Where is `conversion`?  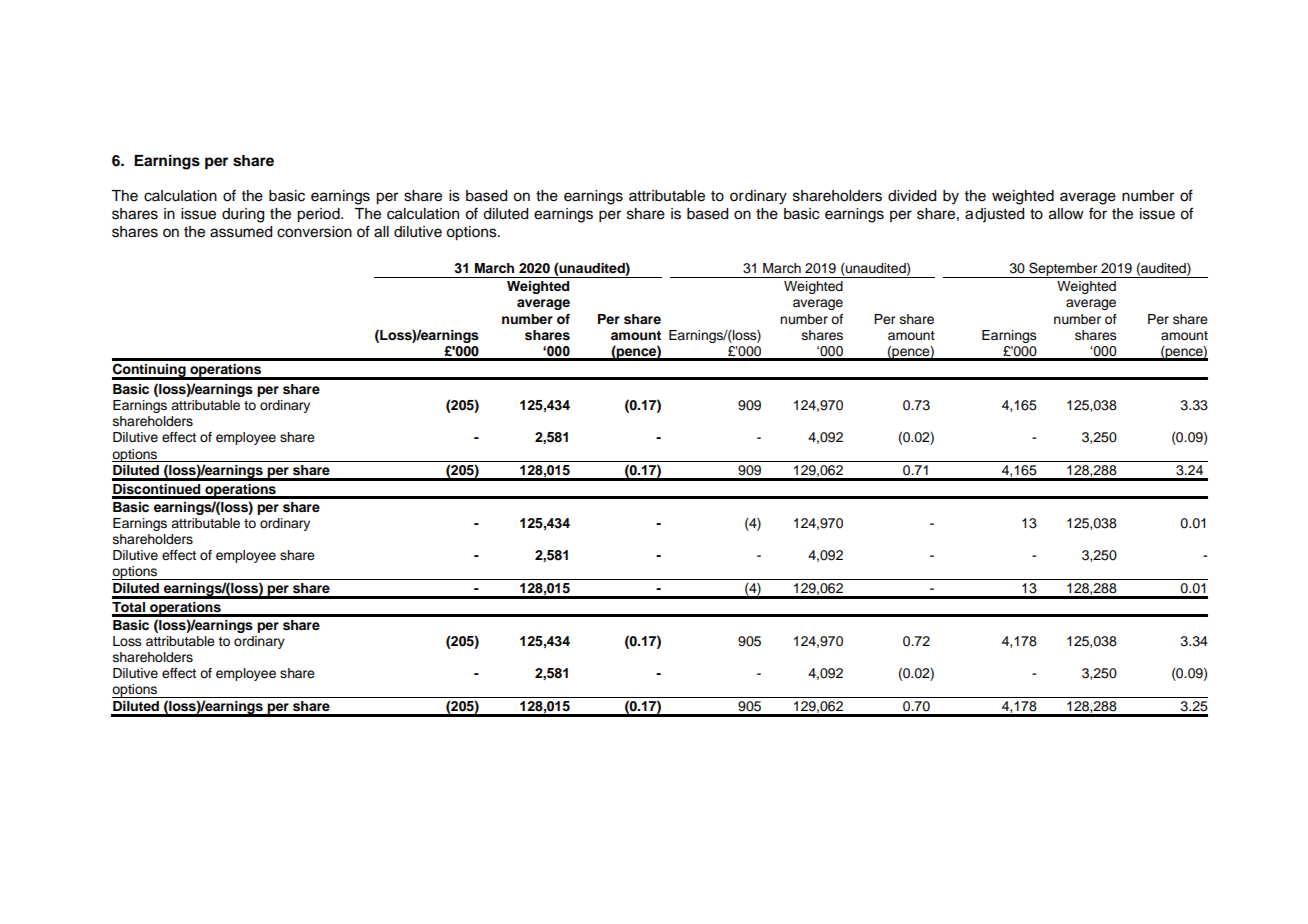 conversion is located at coordinates (314, 232).
